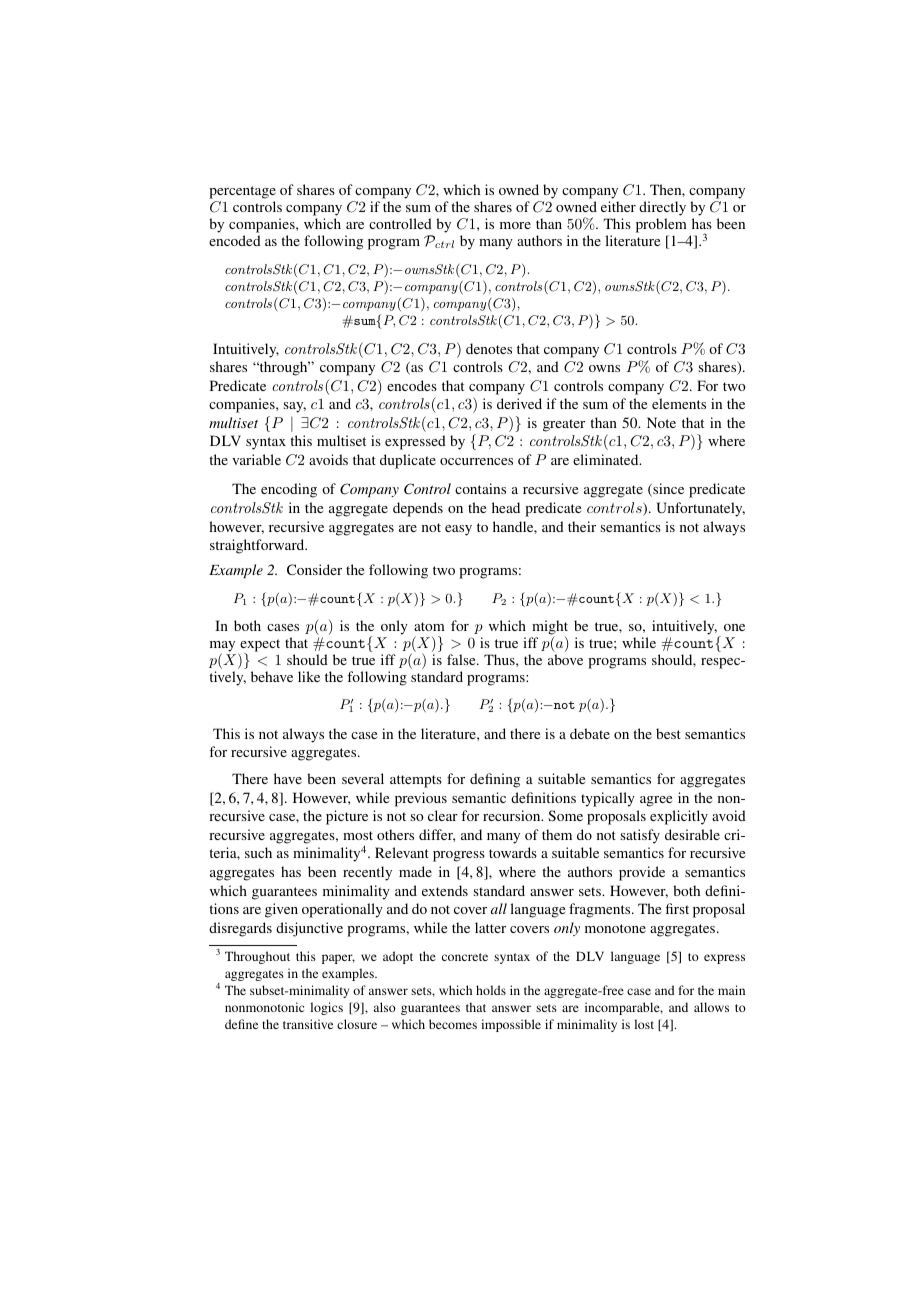  What do you see at coordinates (679, 403) in the page?
I see `elements` at bounding box center [679, 403].
